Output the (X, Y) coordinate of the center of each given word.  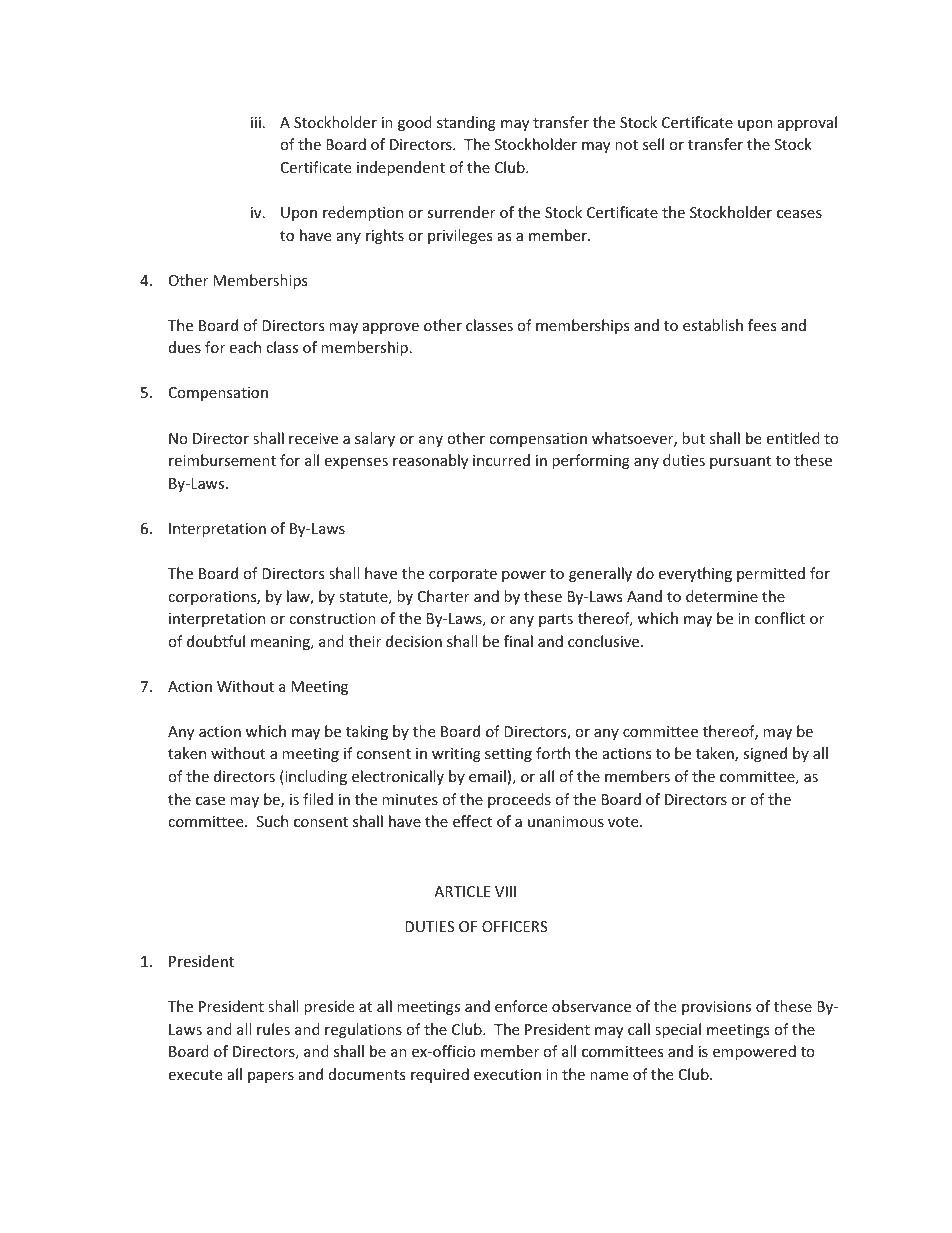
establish (713, 325)
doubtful (216, 641)
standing (466, 123)
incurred (501, 460)
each (245, 347)
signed (765, 754)
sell (653, 144)
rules (273, 1029)
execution (507, 1074)
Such (272, 821)
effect (472, 821)
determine (722, 596)
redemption (363, 213)
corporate (463, 575)
